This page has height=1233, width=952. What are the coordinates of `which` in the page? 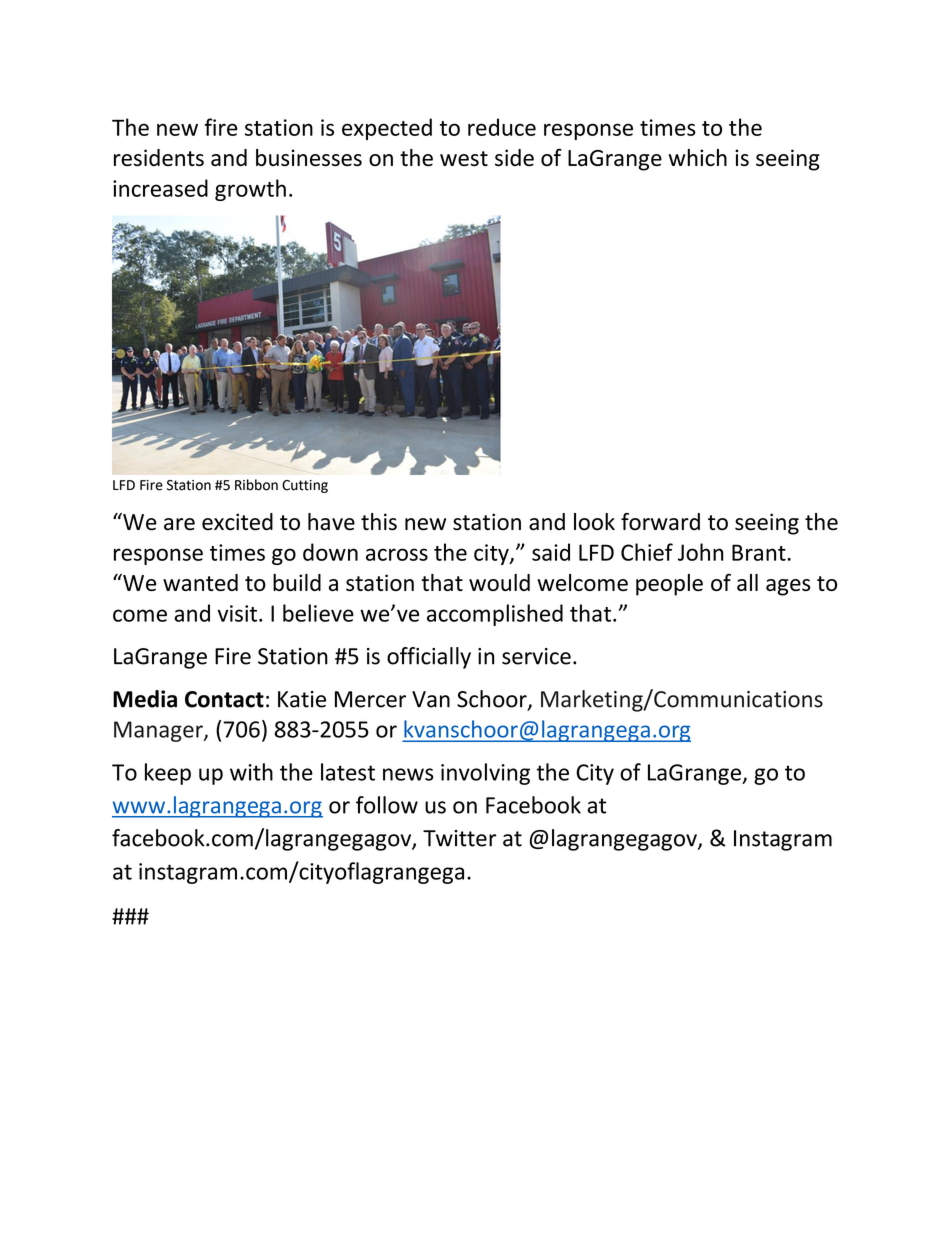 It's located at (698, 157).
